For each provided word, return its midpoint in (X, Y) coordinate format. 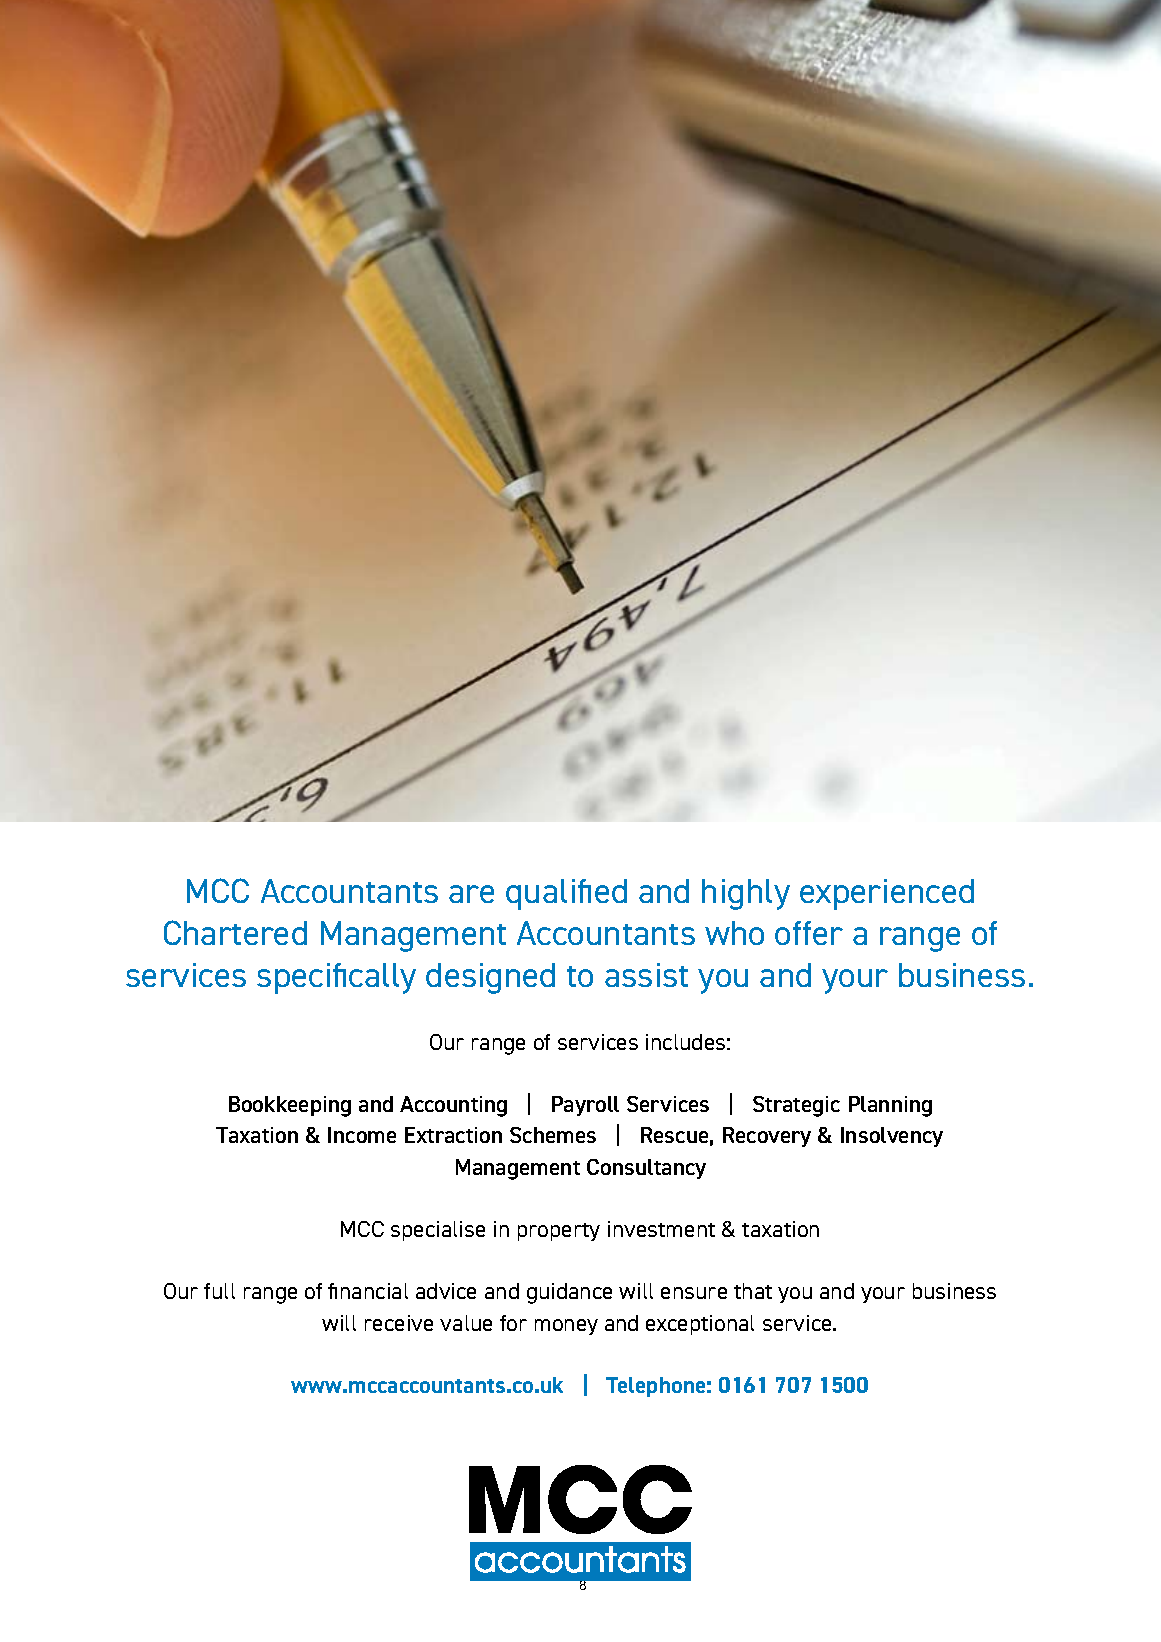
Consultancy (646, 1169)
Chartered (235, 932)
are (471, 894)
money (566, 1327)
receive (399, 1323)
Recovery (767, 1137)
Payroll (585, 1106)
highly (746, 894)
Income (362, 1135)
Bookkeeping (290, 1106)
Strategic (796, 1106)
